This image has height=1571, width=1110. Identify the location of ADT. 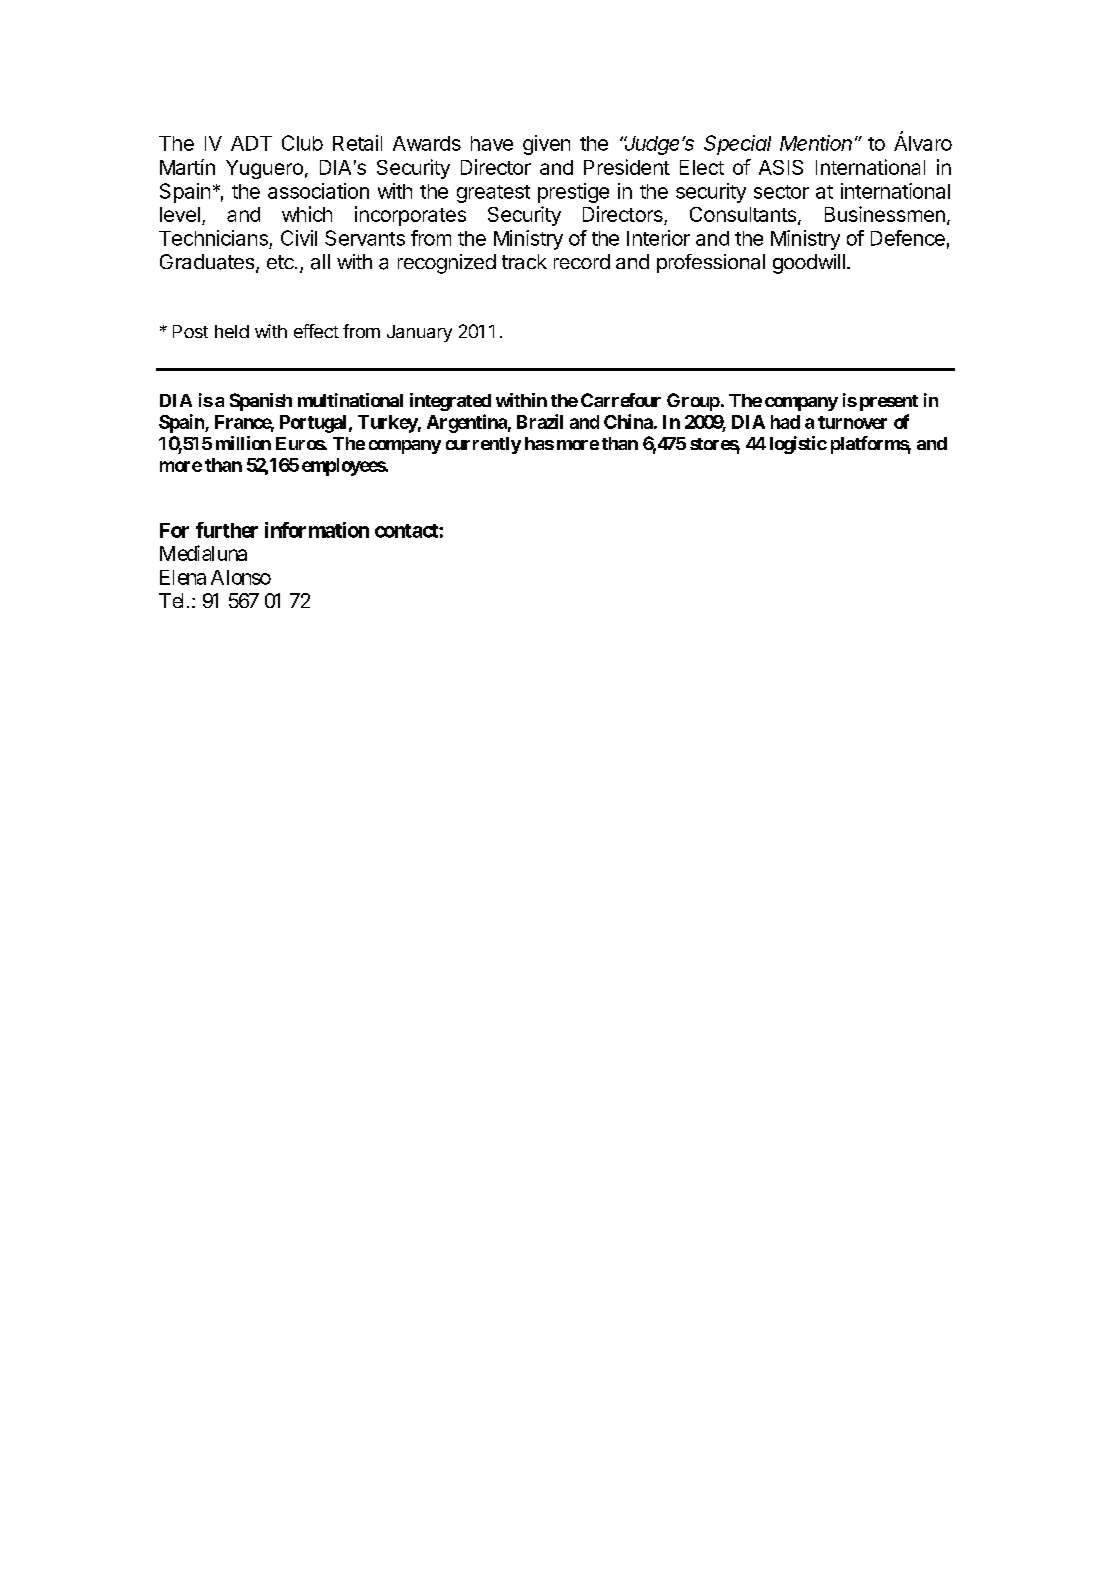
(251, 143).
